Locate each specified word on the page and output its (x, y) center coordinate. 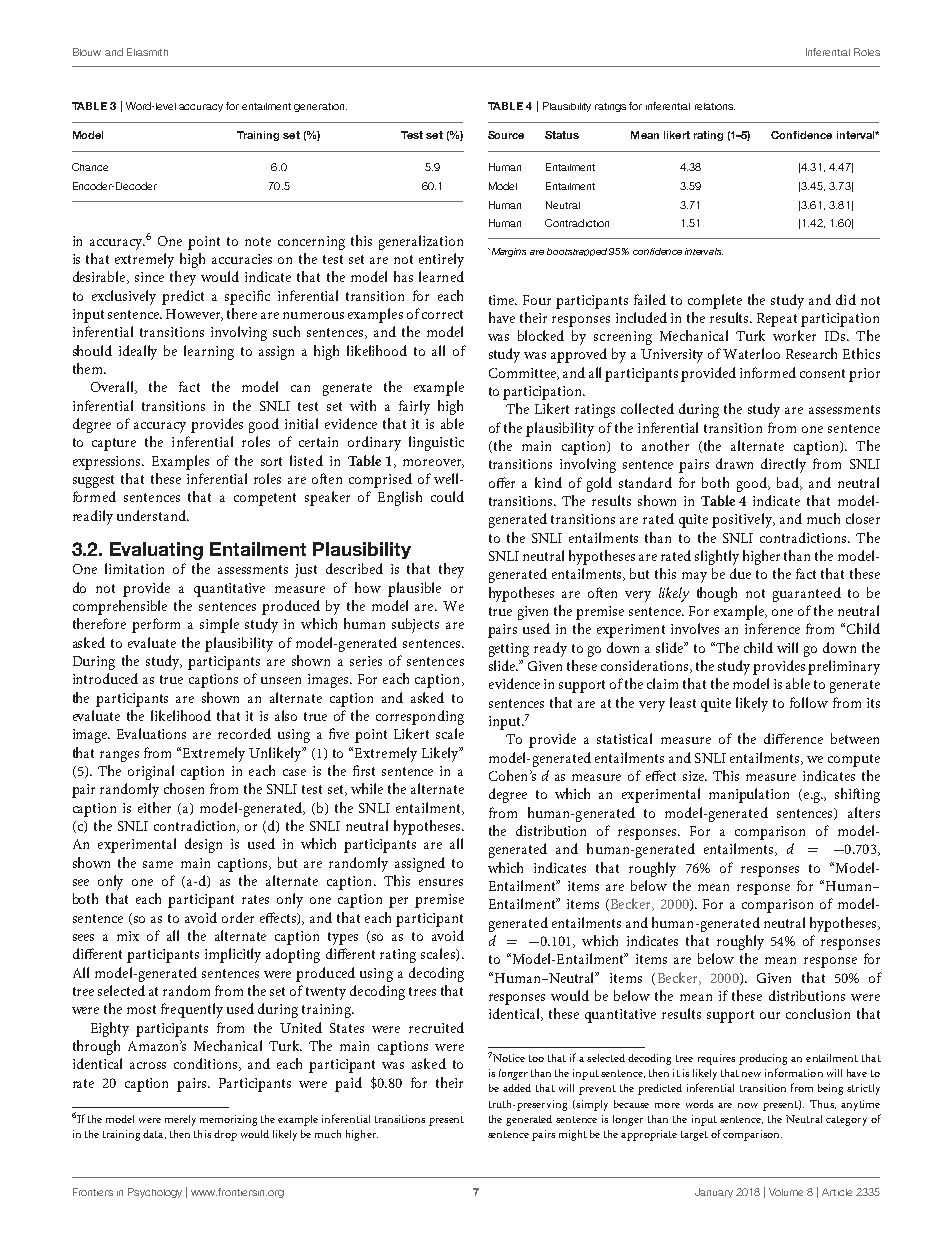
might (573, 1135)
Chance (90, 167)
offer (502, 482)
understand (152, 515)
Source (506, 135)
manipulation (749, 795)
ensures (441, 882)
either (154, 807)
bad (789, 483)
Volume (786, 1192)
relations (715, 106)
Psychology (155, 1193)
